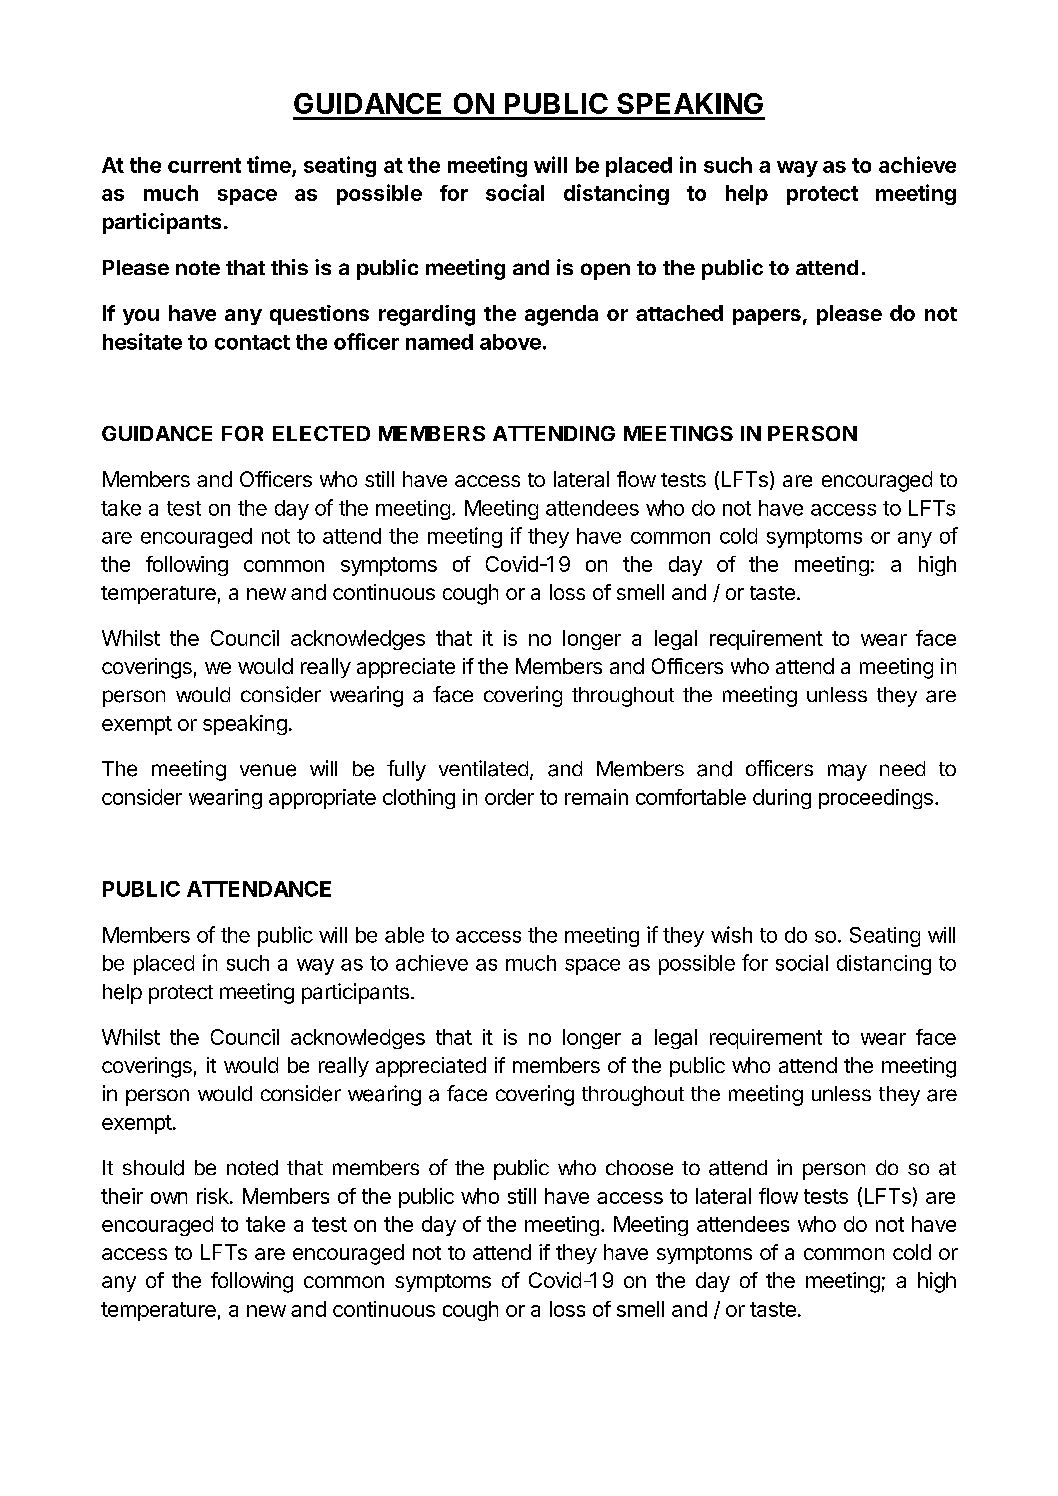 The height and width of the screenshot is (1496, 1058). I want to click on appropriate, so click(322, 799).
